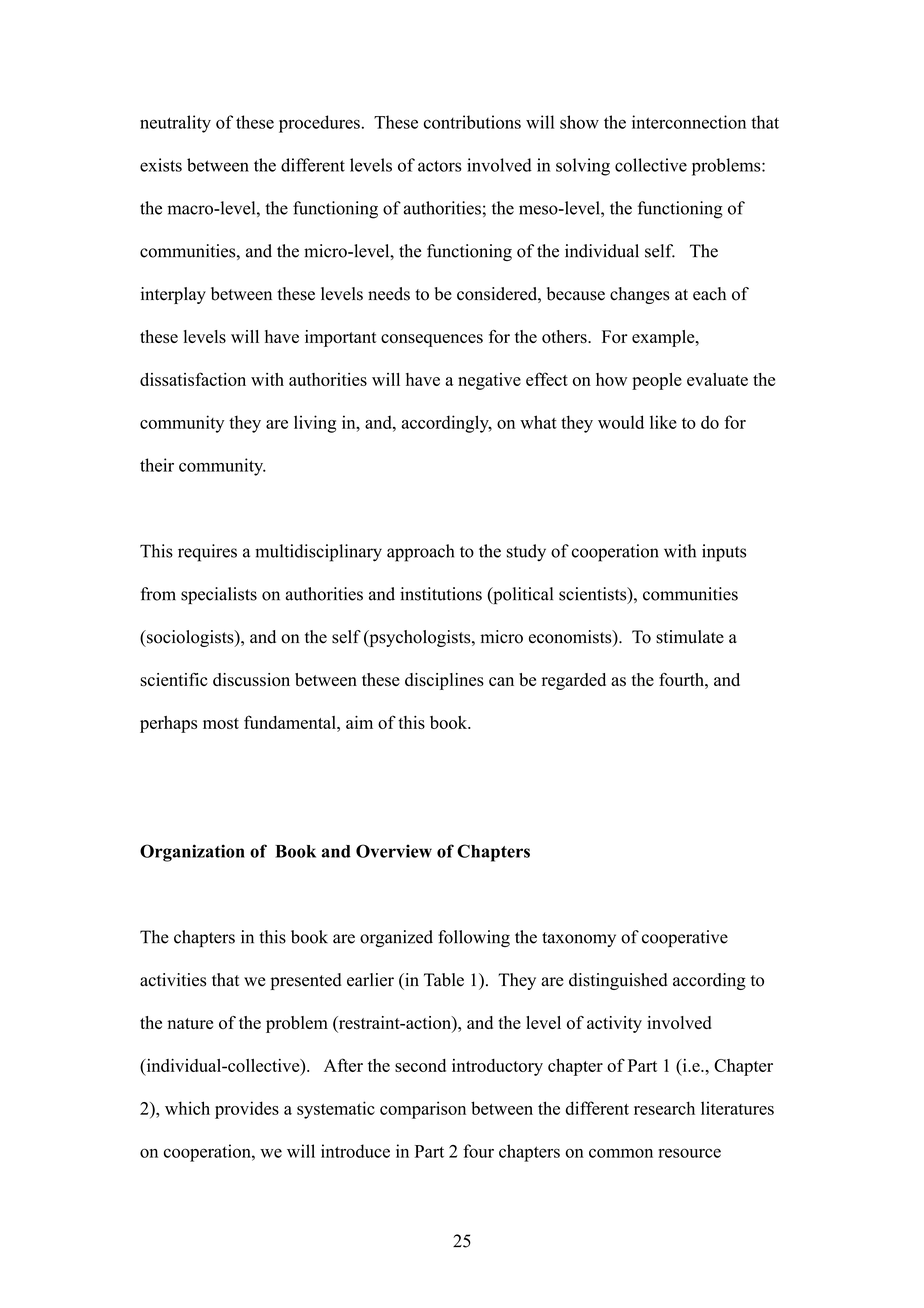 The image size is (924, 1308). What do you see at coordinates (574, 681) in the screenshot?
I see `regarded` at bounding box center [574, 681].
